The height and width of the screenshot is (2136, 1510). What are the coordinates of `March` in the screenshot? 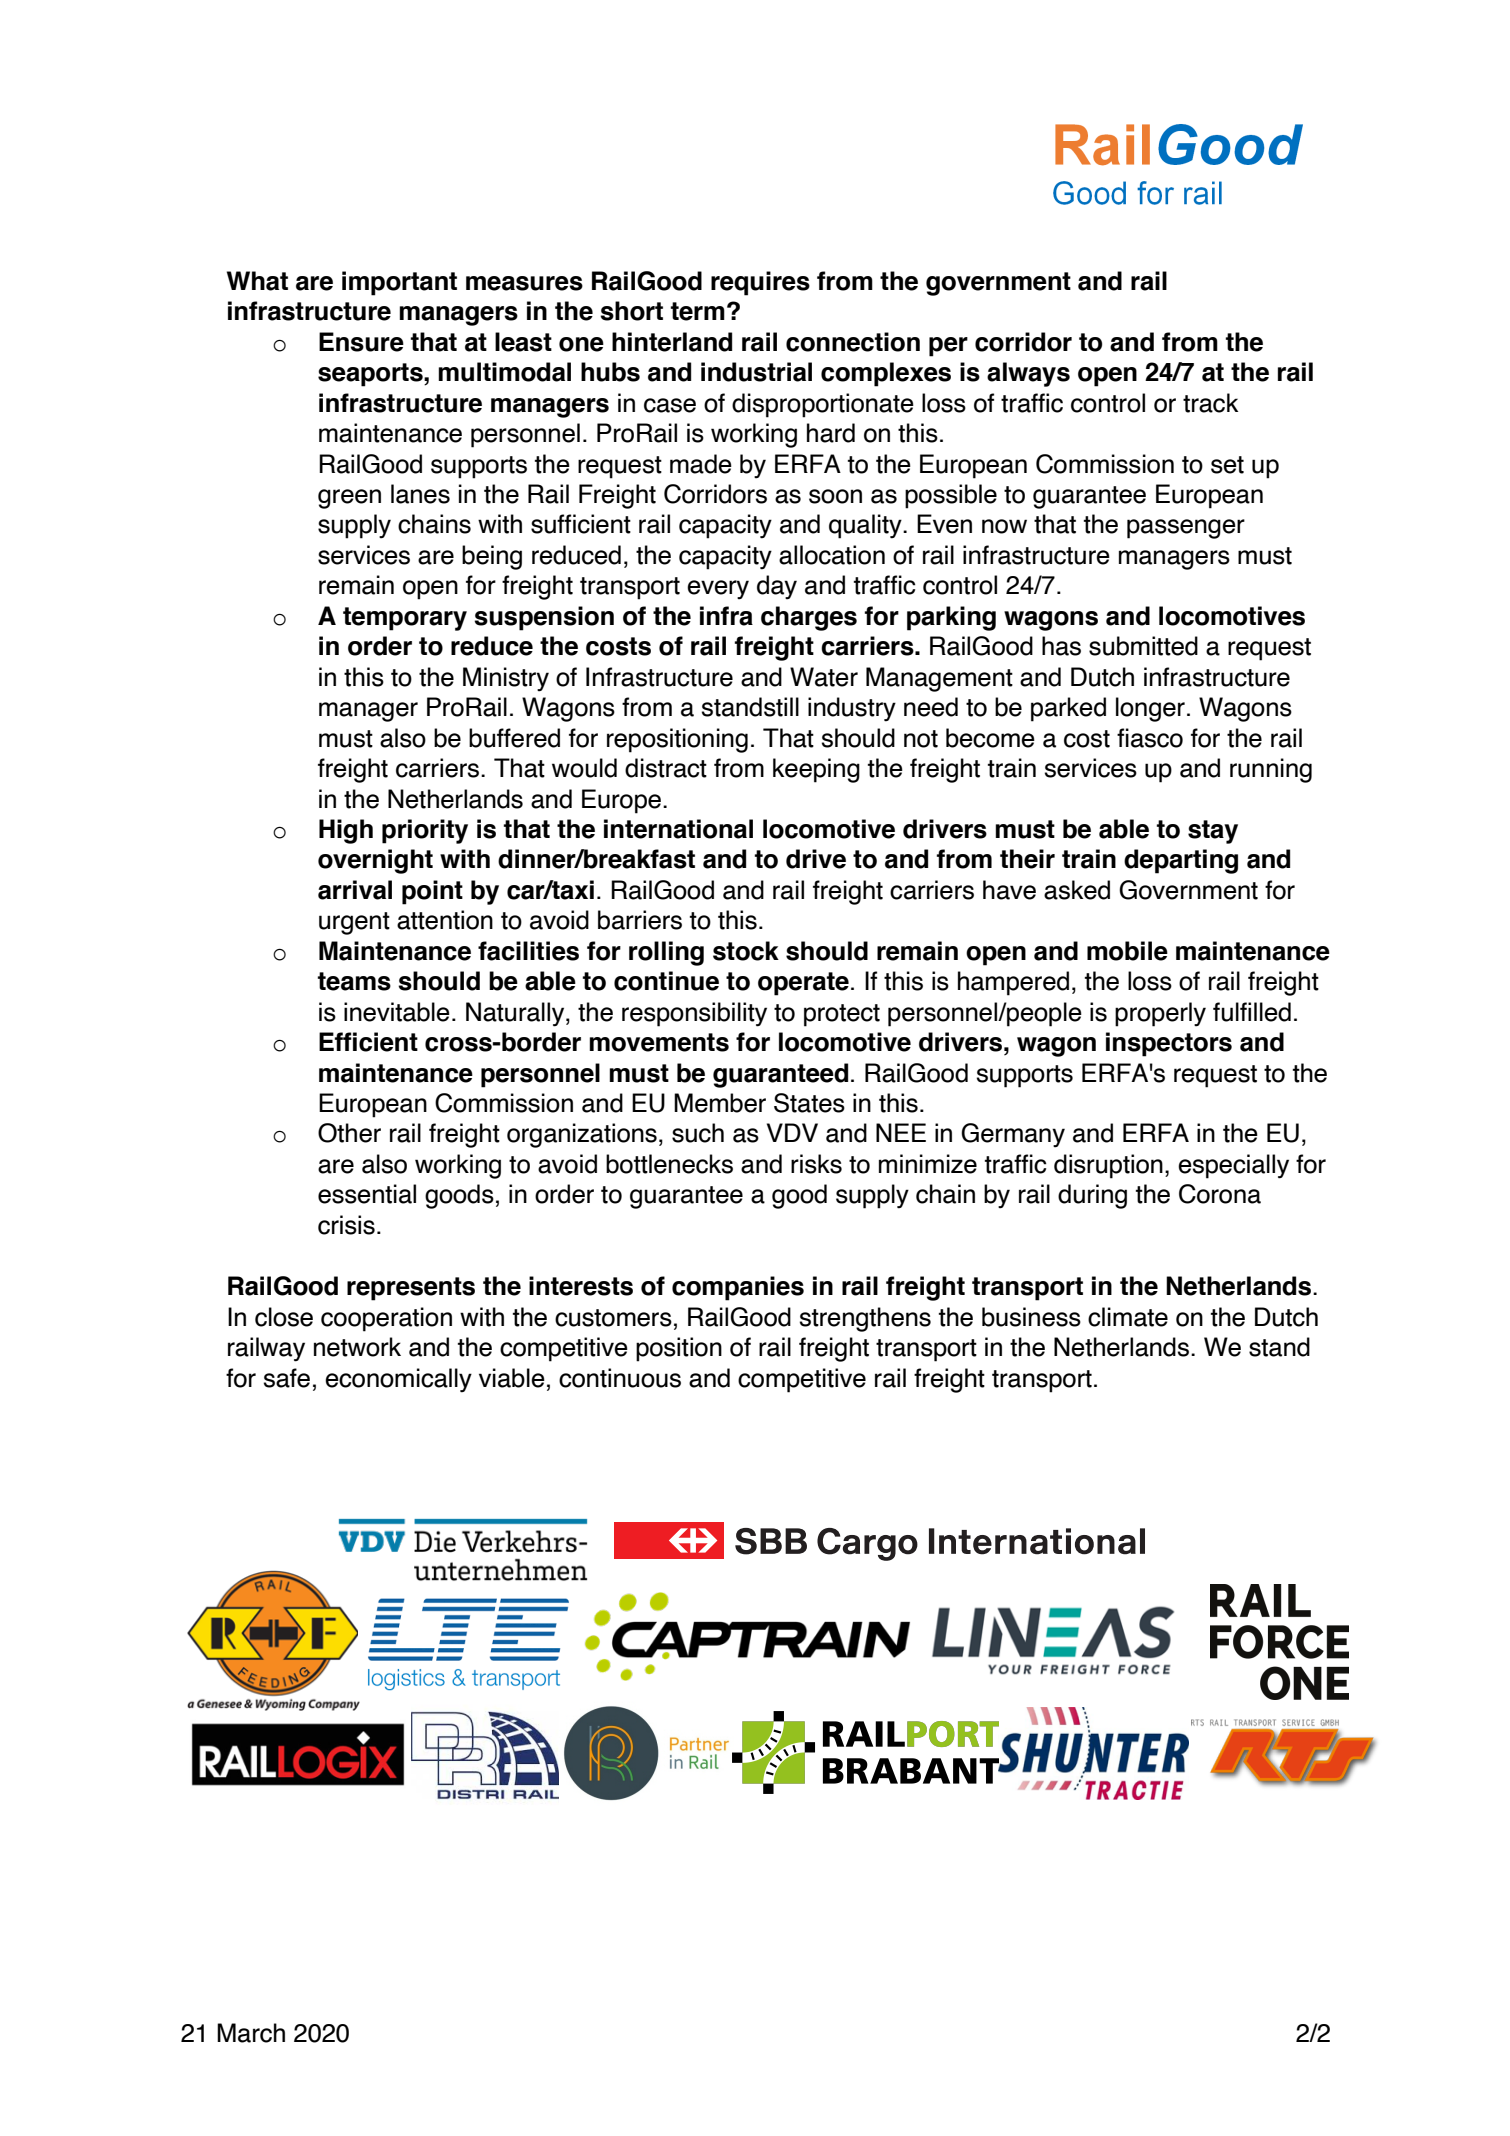 It's located at (251, 2033).
